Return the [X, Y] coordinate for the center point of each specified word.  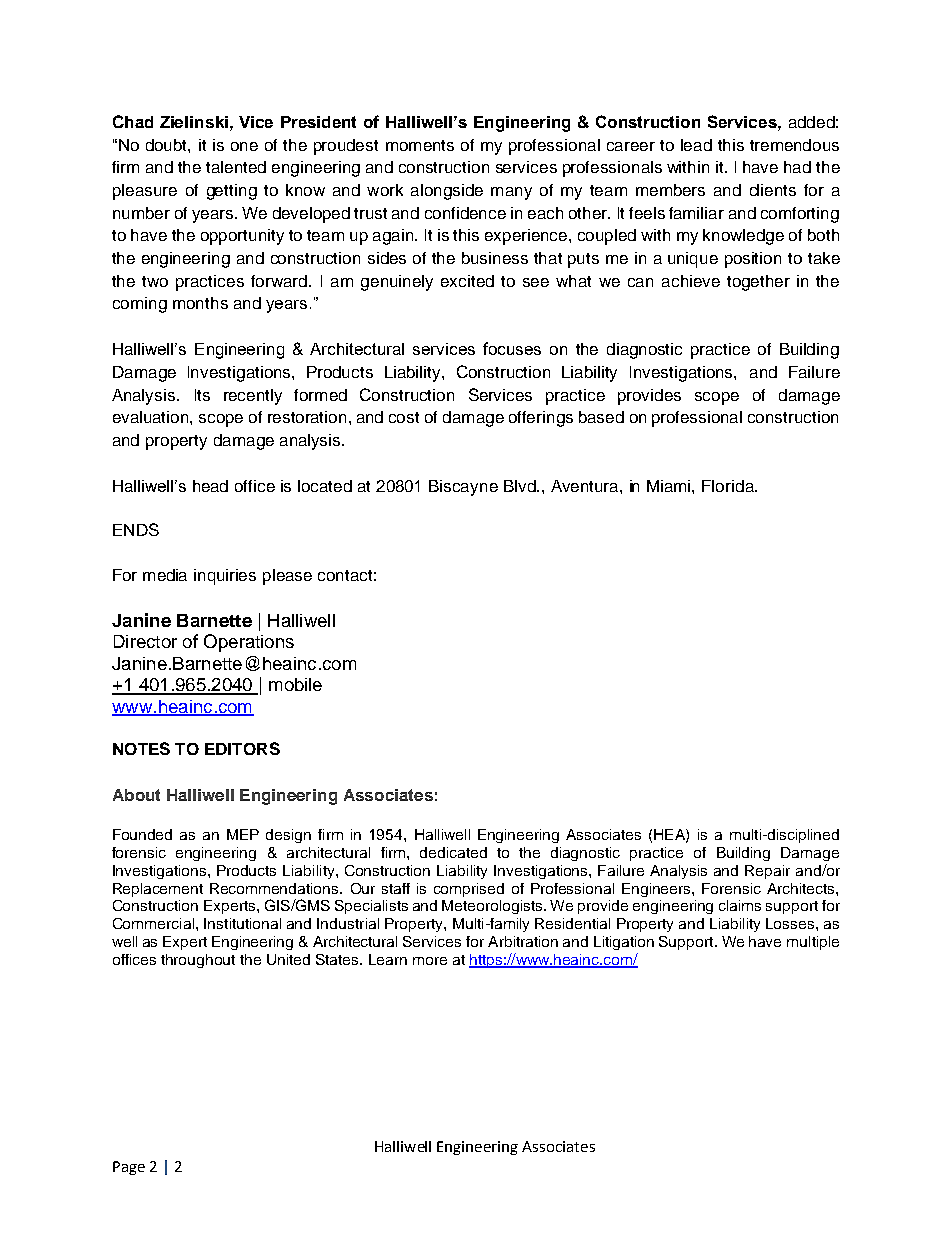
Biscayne [463, 488]
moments [420, 145]
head [210, 486]
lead [696, 145]
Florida [729, 486]
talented [236, 167]
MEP [243, 834]
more [430, 961]
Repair [767, 872]
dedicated [453, 852]
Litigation [624, 943]
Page [129, 1168]
